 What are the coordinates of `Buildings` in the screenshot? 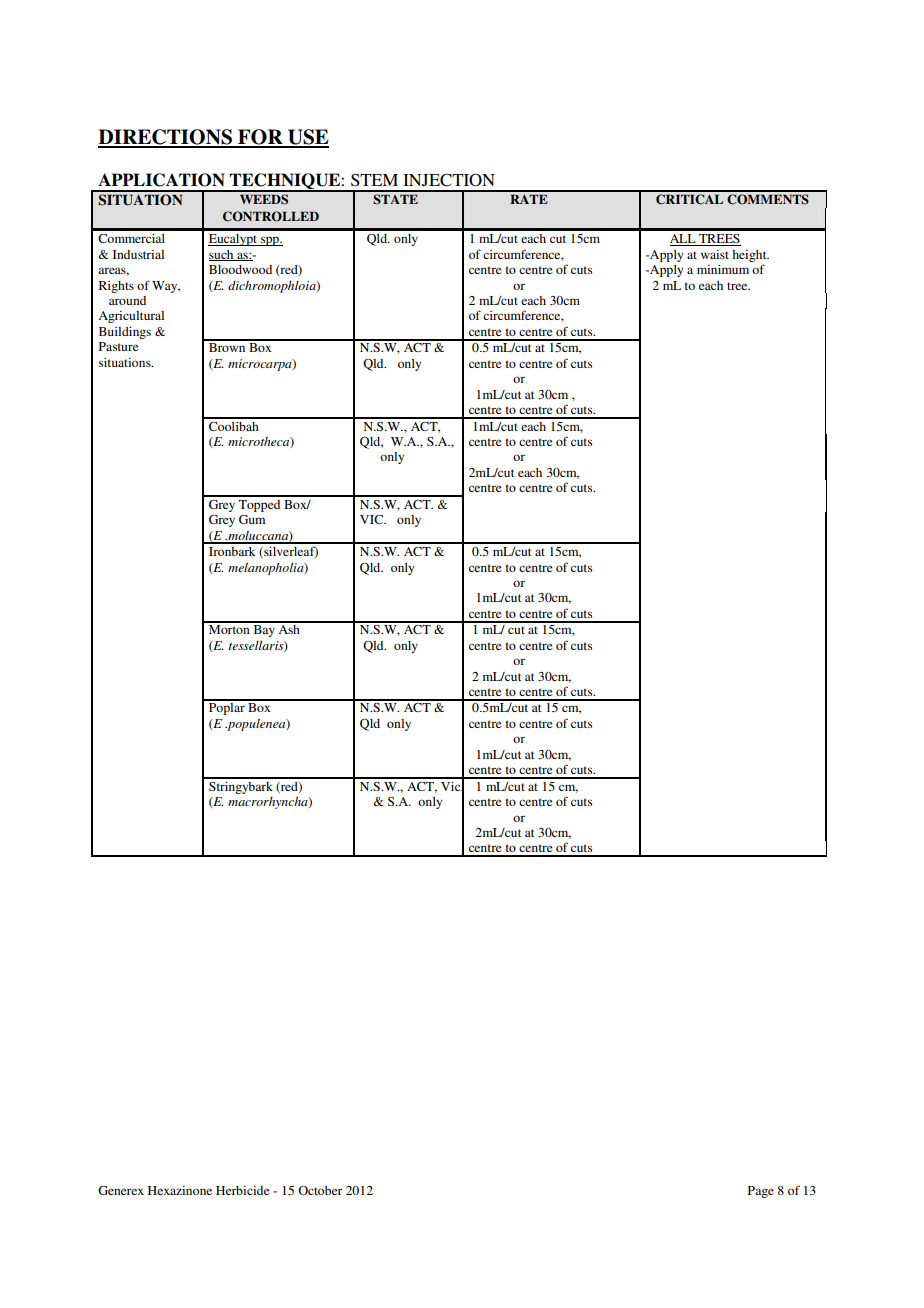 It's located at (125, 333).
